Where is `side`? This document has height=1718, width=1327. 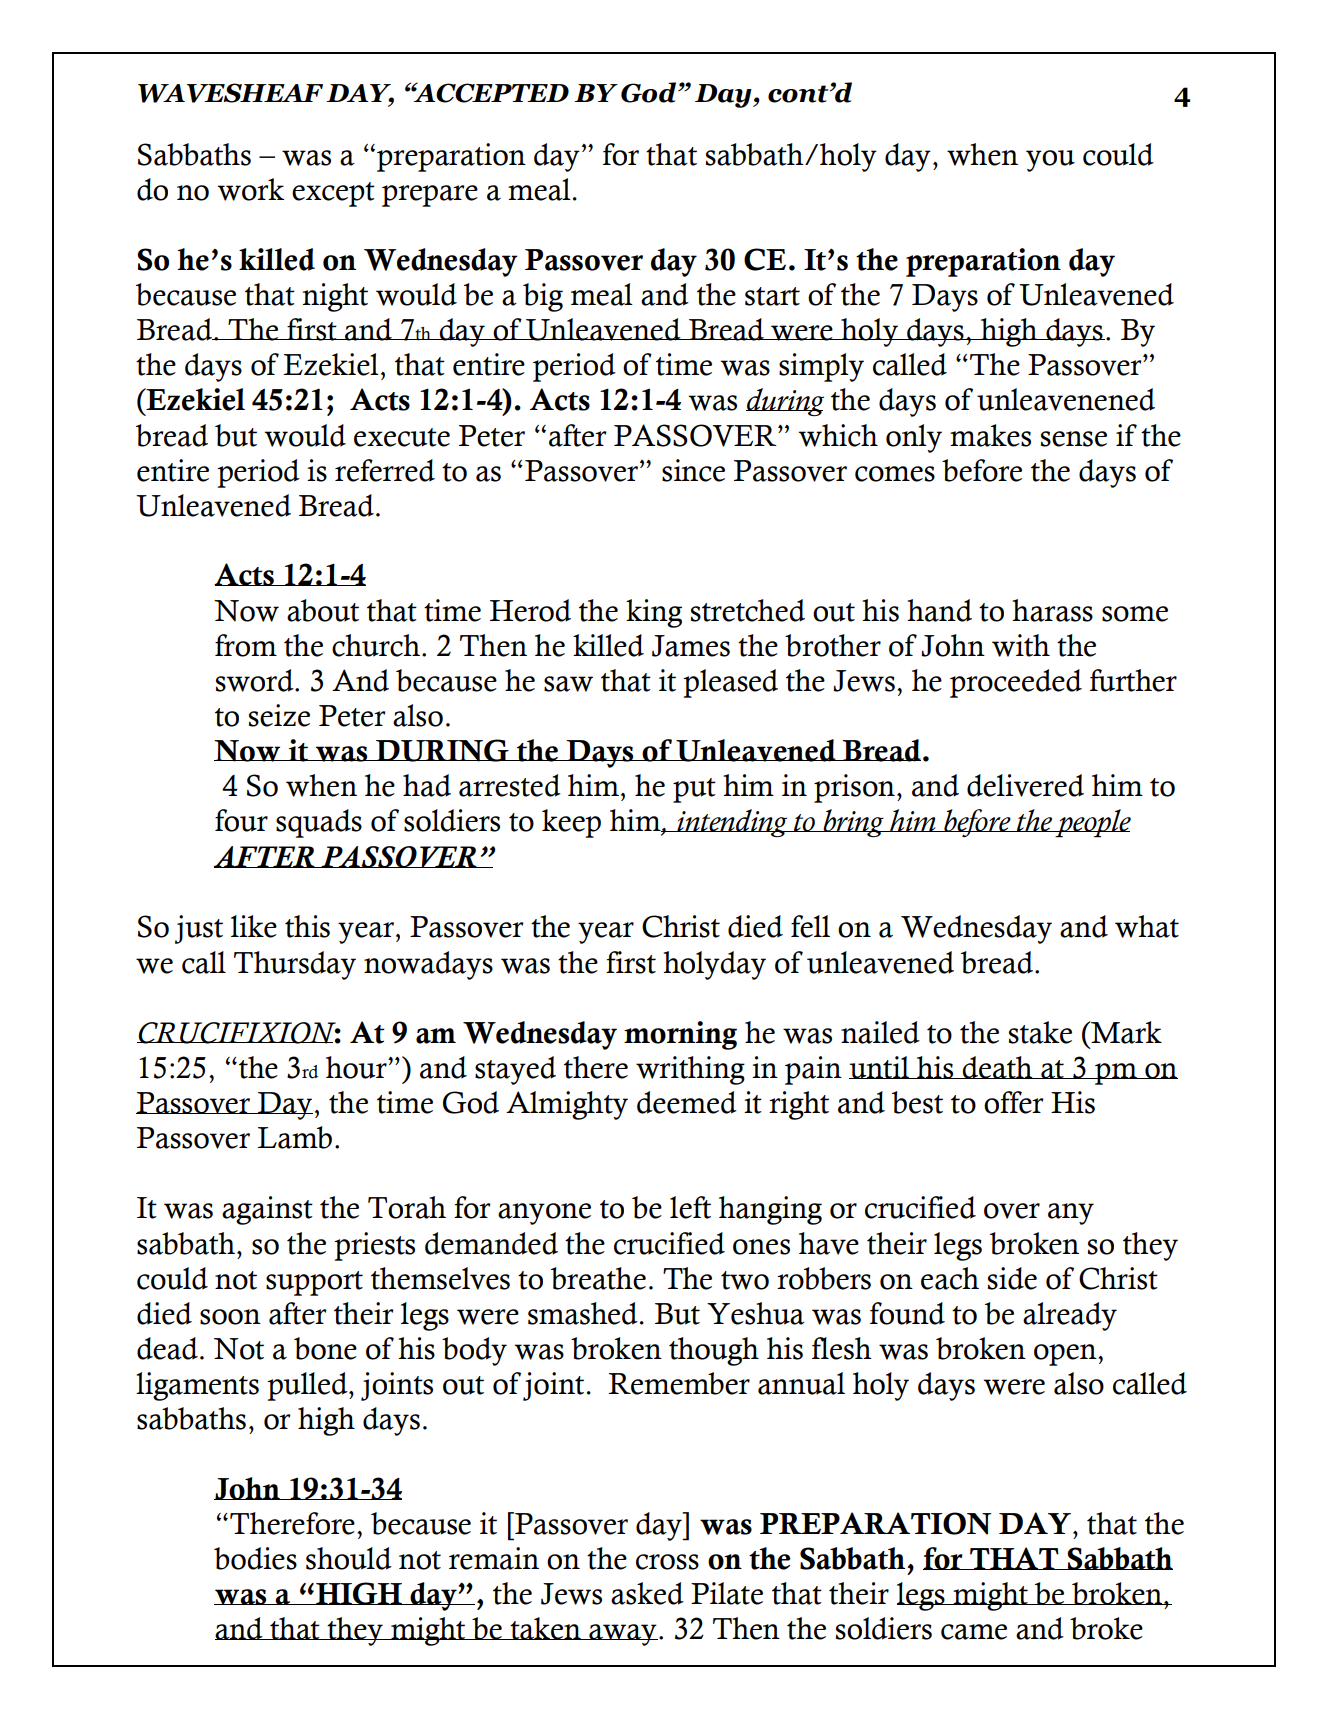
side is located at coordinates (1012, 1278).
